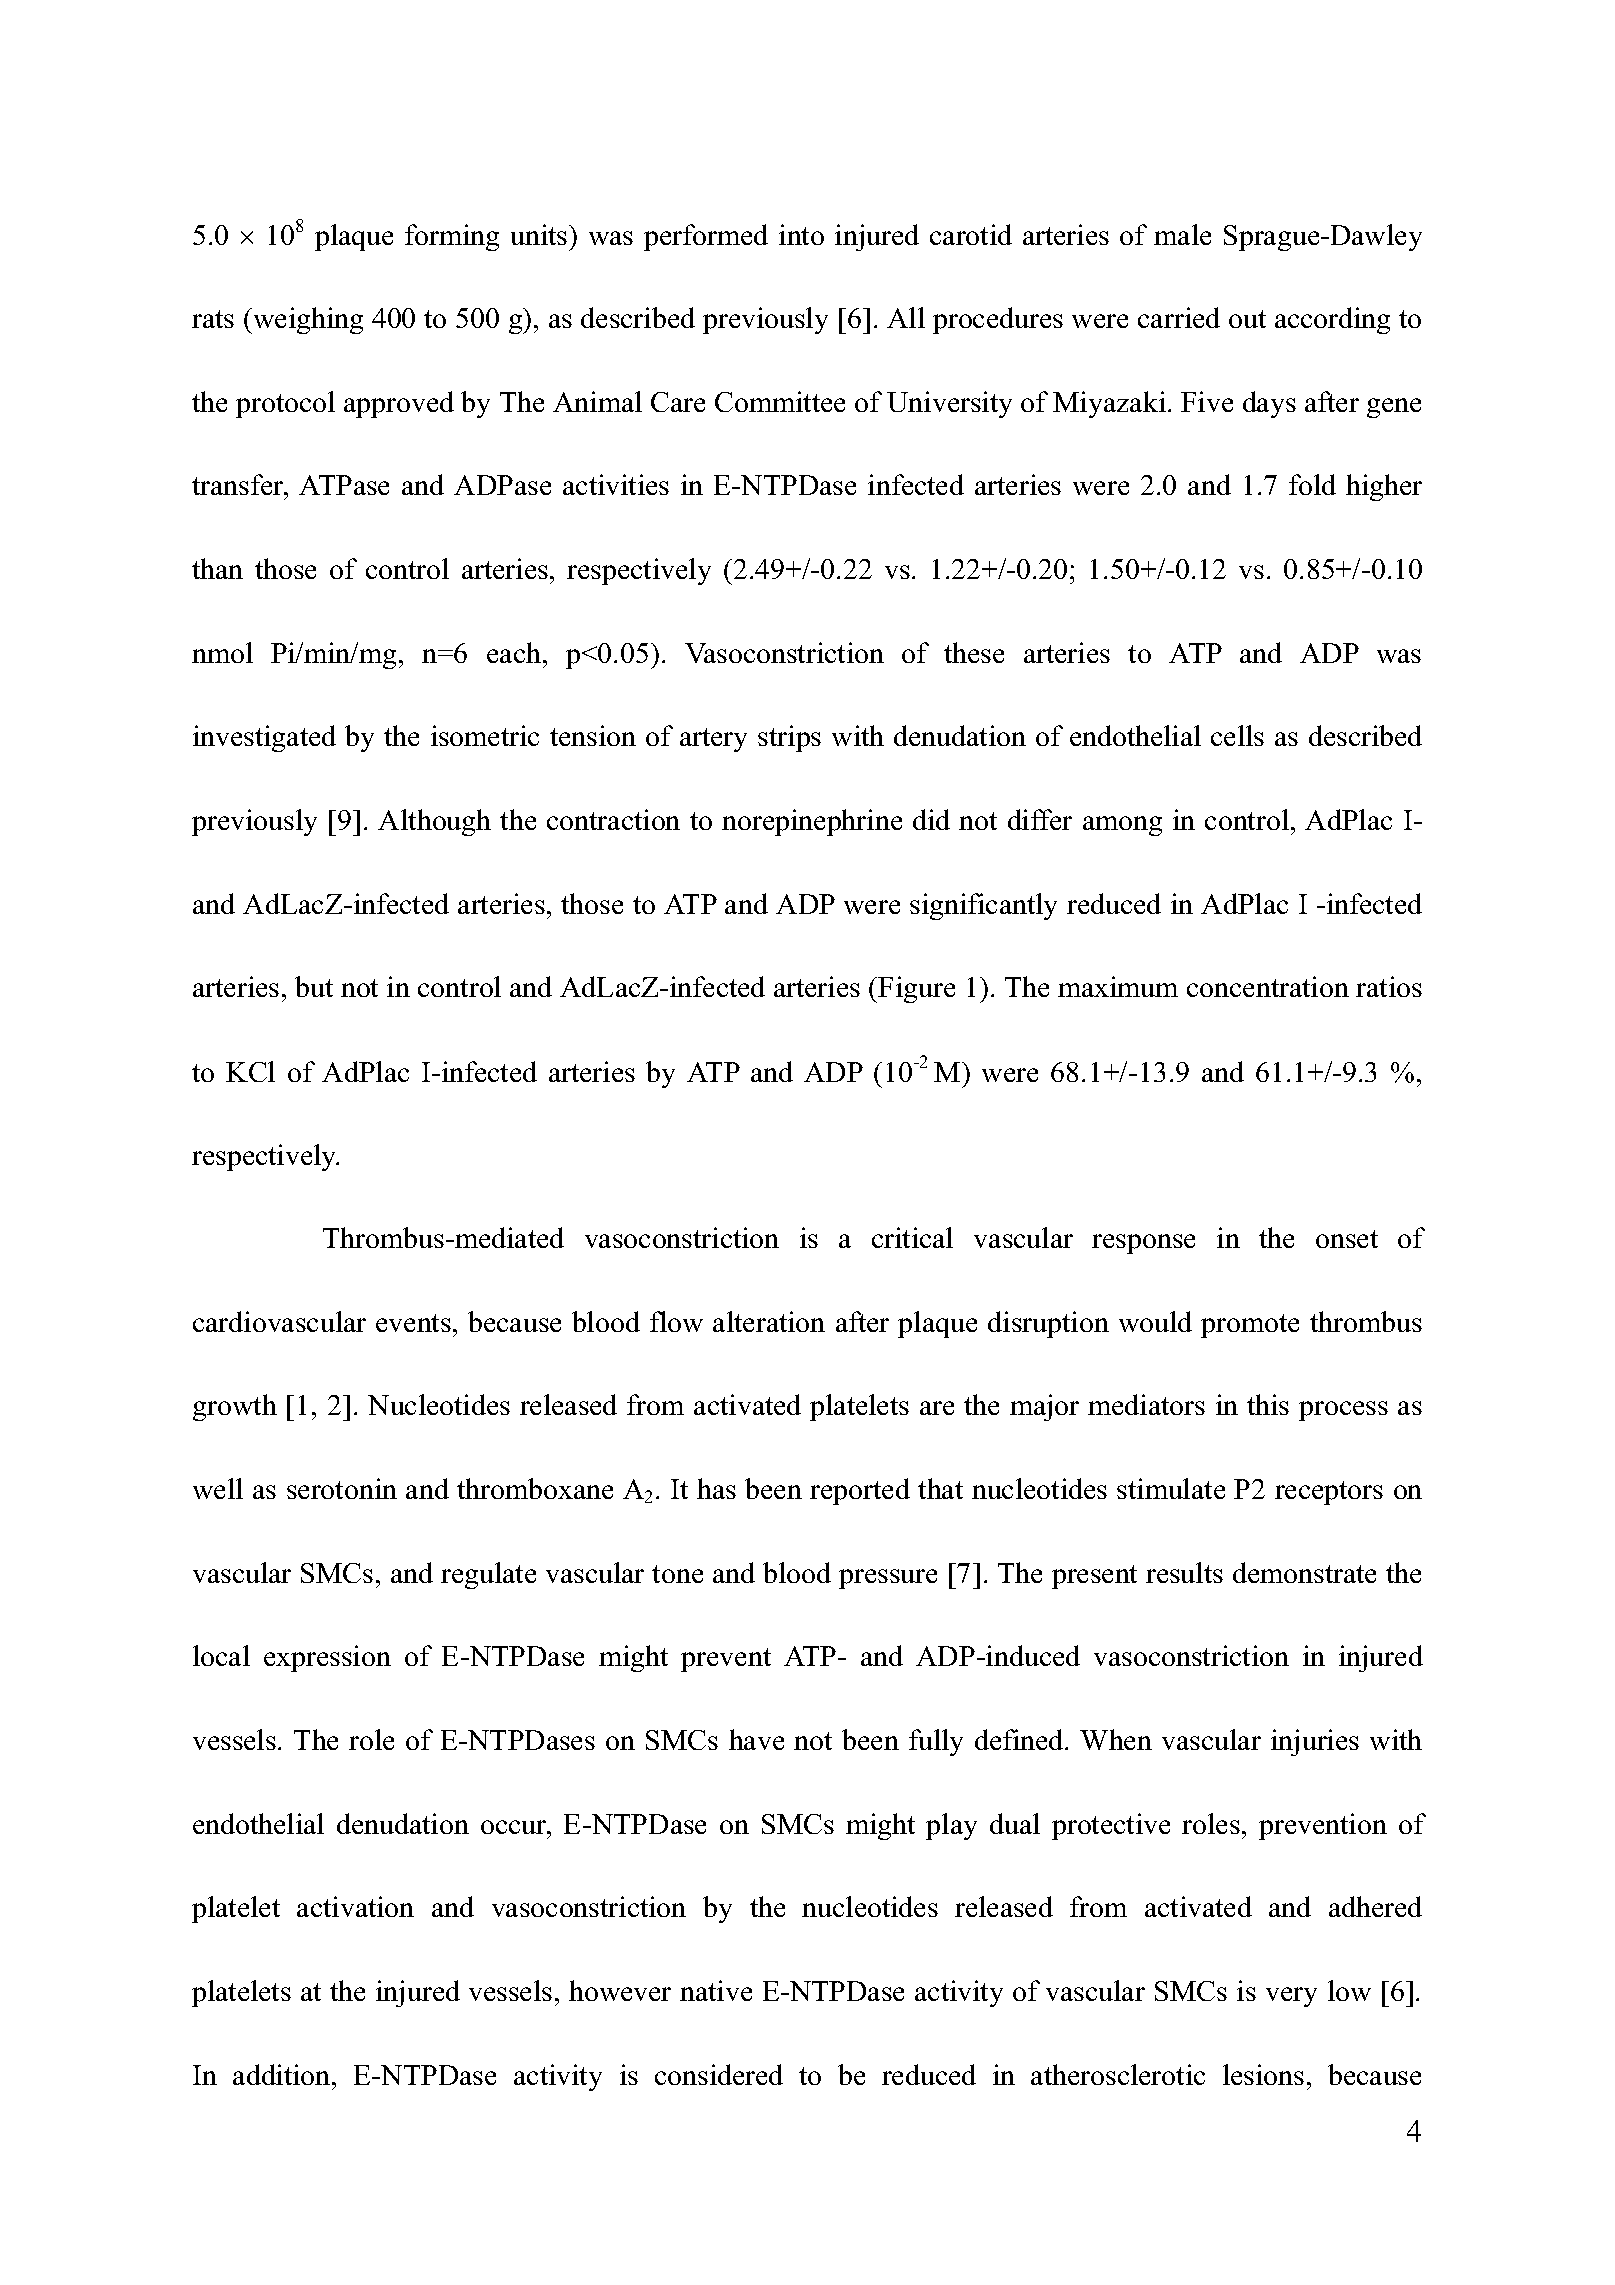 The width and height of the image is (1615, 2285). Describe the element at coordinates (1122, 826) in the image. I see `among` at that location.
